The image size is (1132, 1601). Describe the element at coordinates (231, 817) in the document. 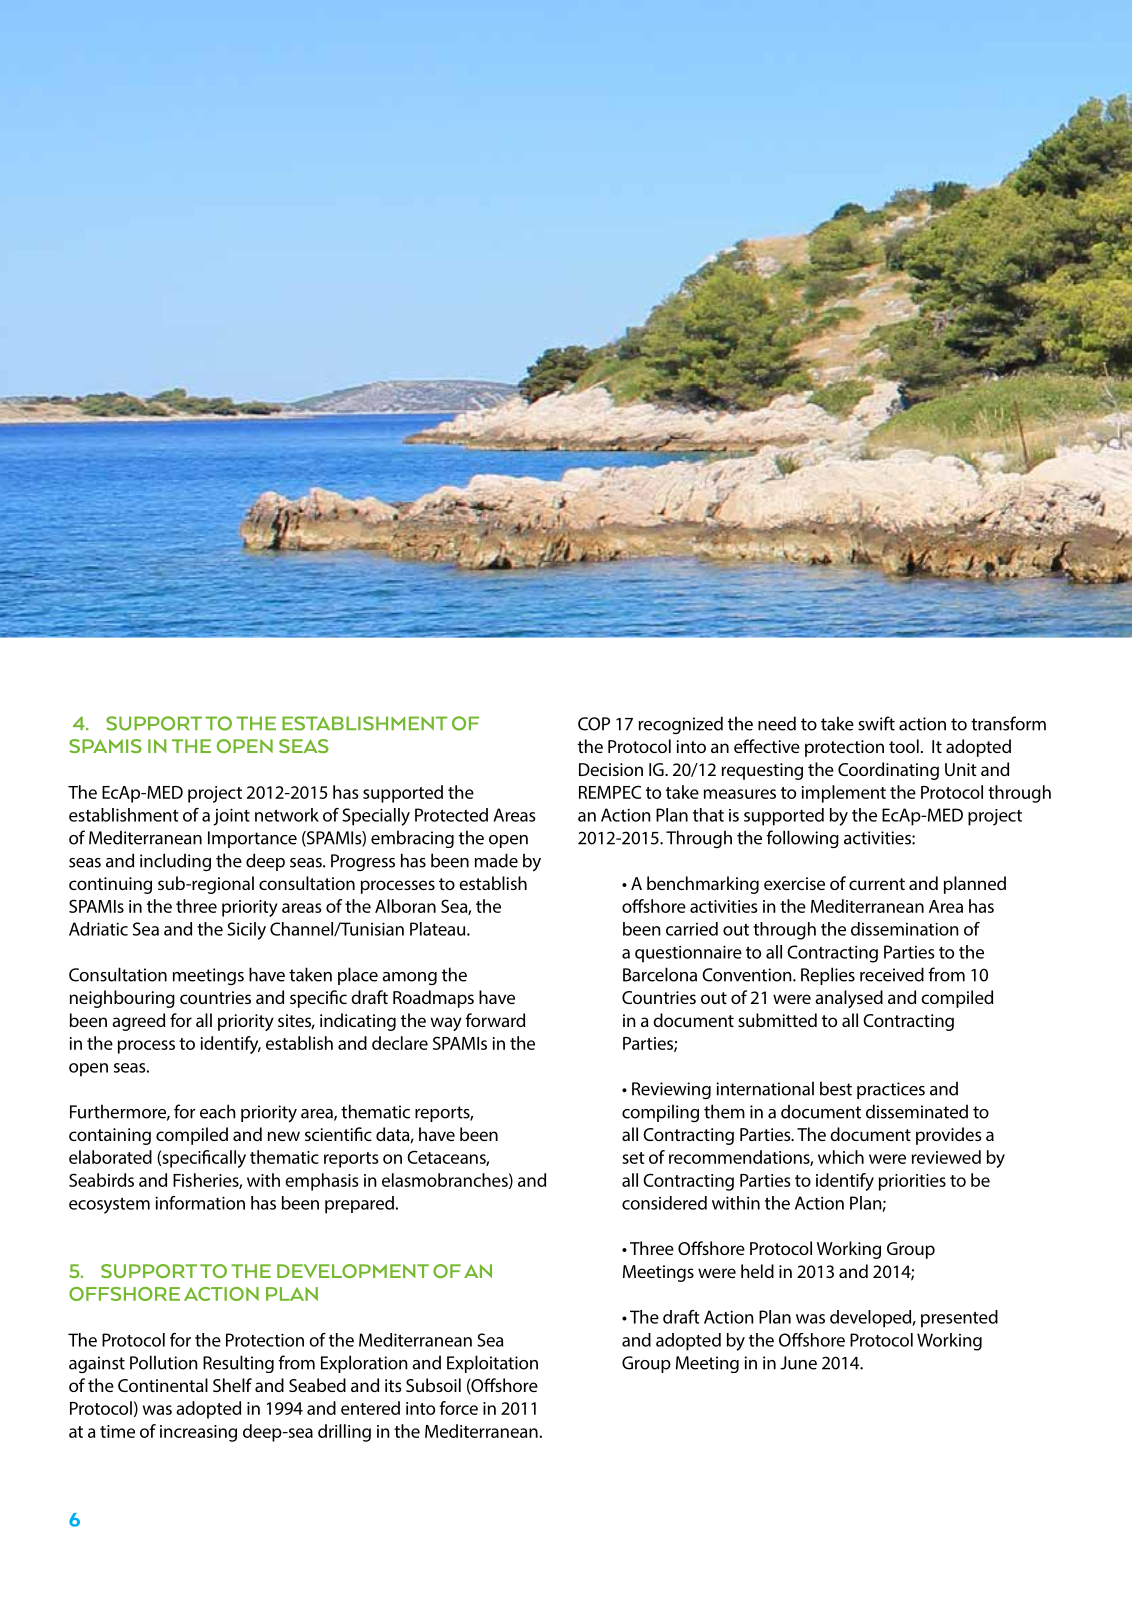

I see `joint` at that location.
